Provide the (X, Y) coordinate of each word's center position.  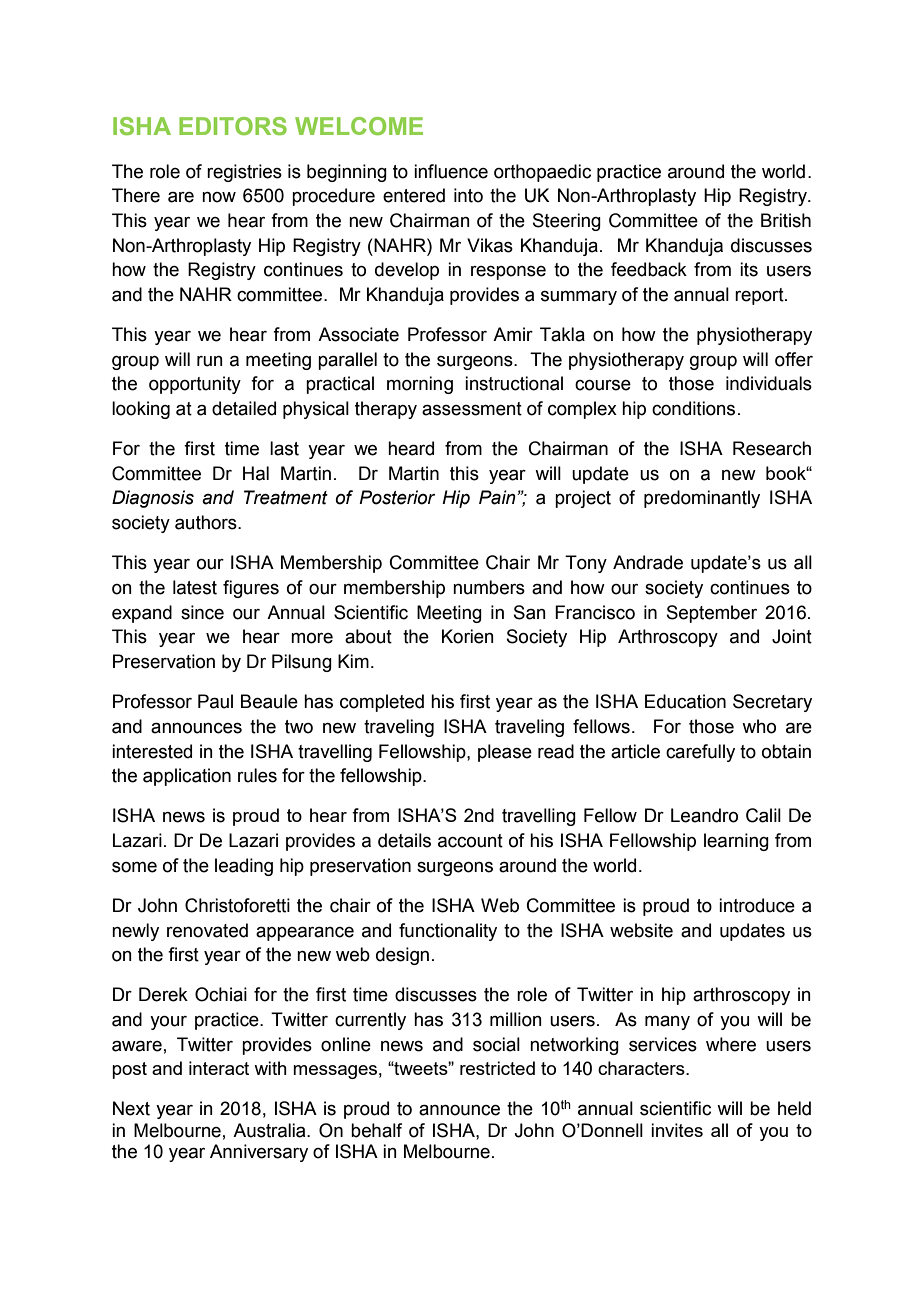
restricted (497, 1068)
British (786, 220)
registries (244, 173)
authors (207, 522)
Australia (270, 1130)
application (187, 777)
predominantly (702, 499)
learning (736, 842)
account (470, 841)
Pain (498, 497)
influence (451, 171)
